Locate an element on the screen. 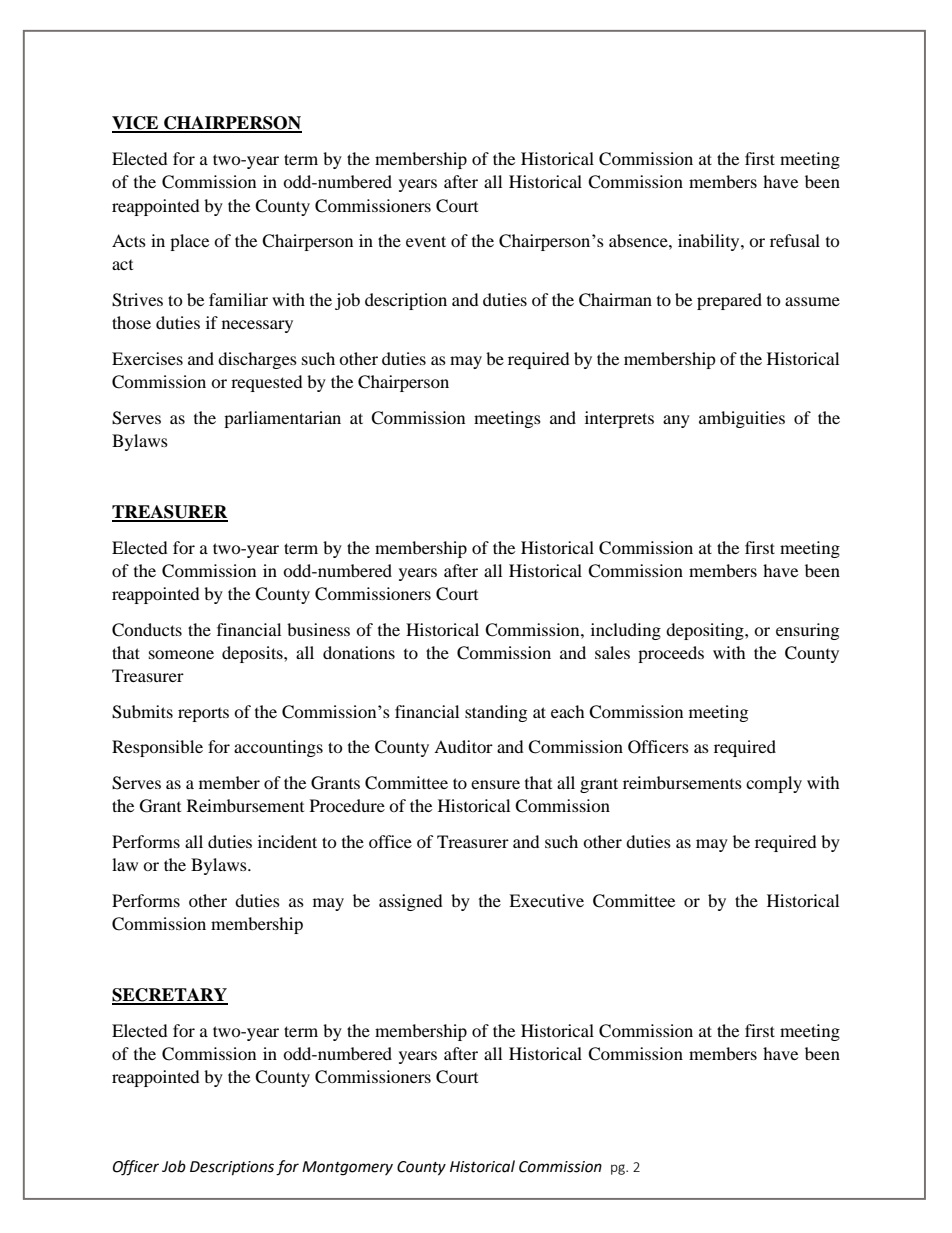 This screenshot has width=952, height=1233. Montgomery is located at coordinates (347, 1168).
